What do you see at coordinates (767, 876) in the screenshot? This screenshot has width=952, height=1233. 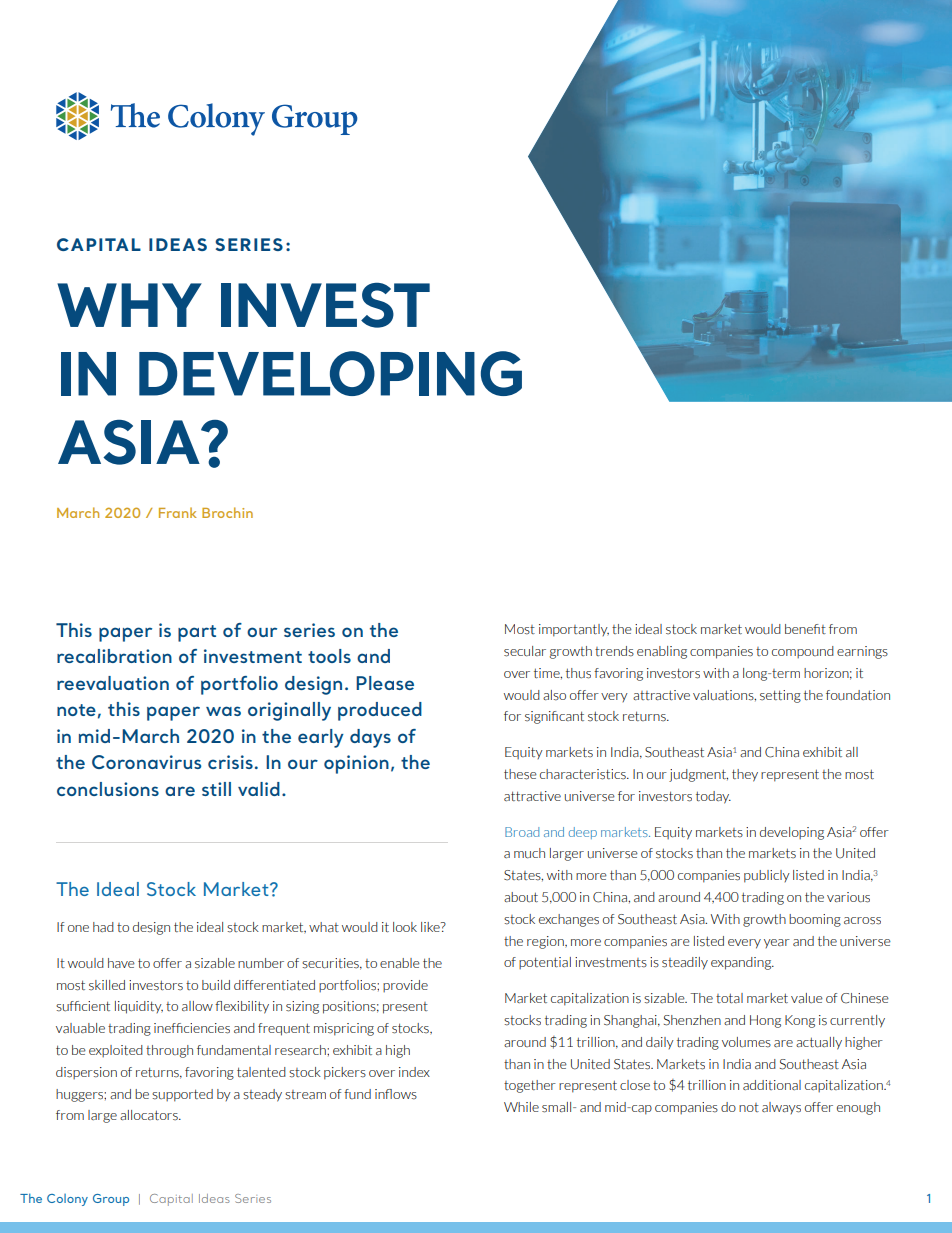 I see `publicly` at bounding box center [767, 876].
